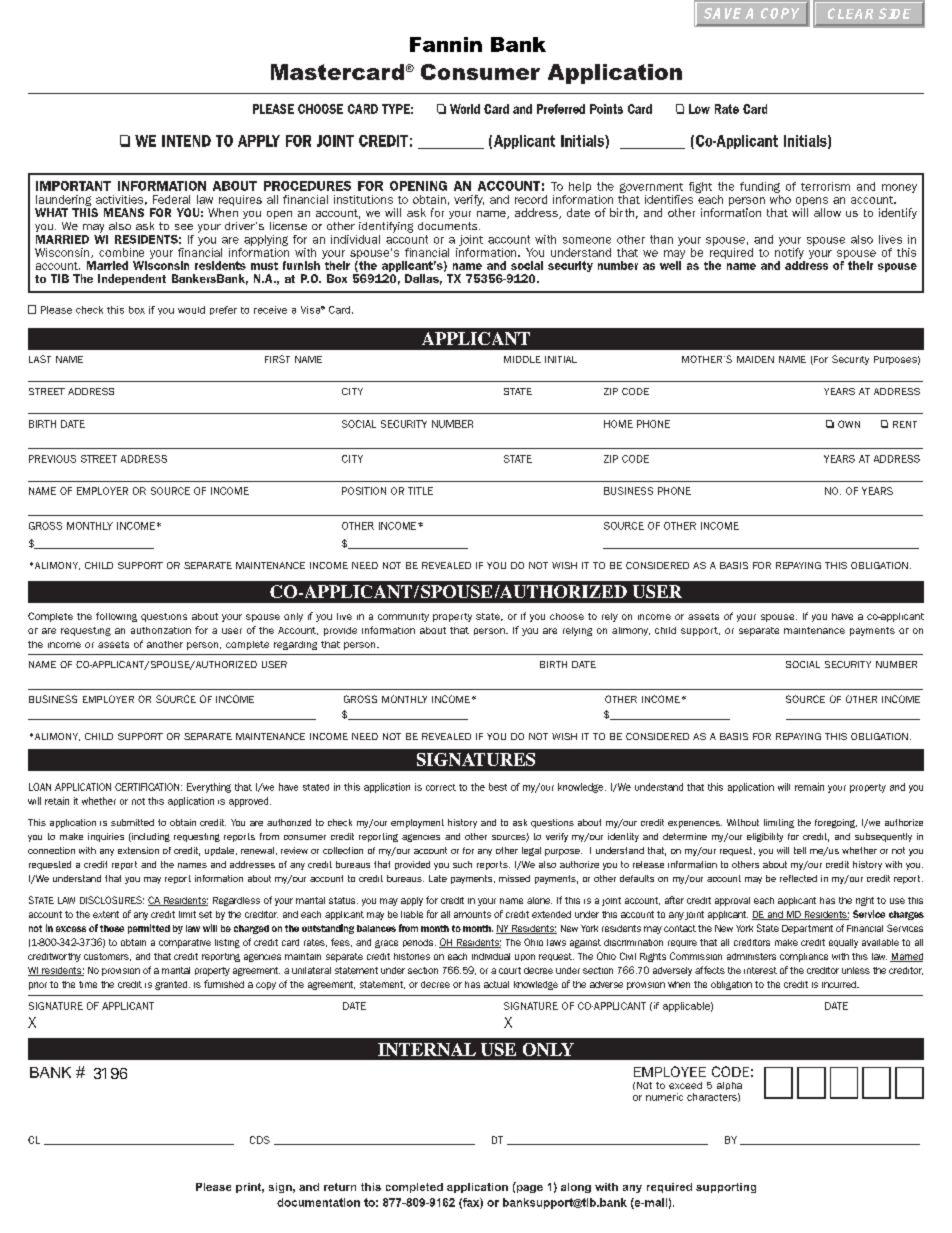 The height and width of the screenshot is (1233, 952). Describe the element at coordinates (807, 929) in the screenshot. I see `Department` at that location.
